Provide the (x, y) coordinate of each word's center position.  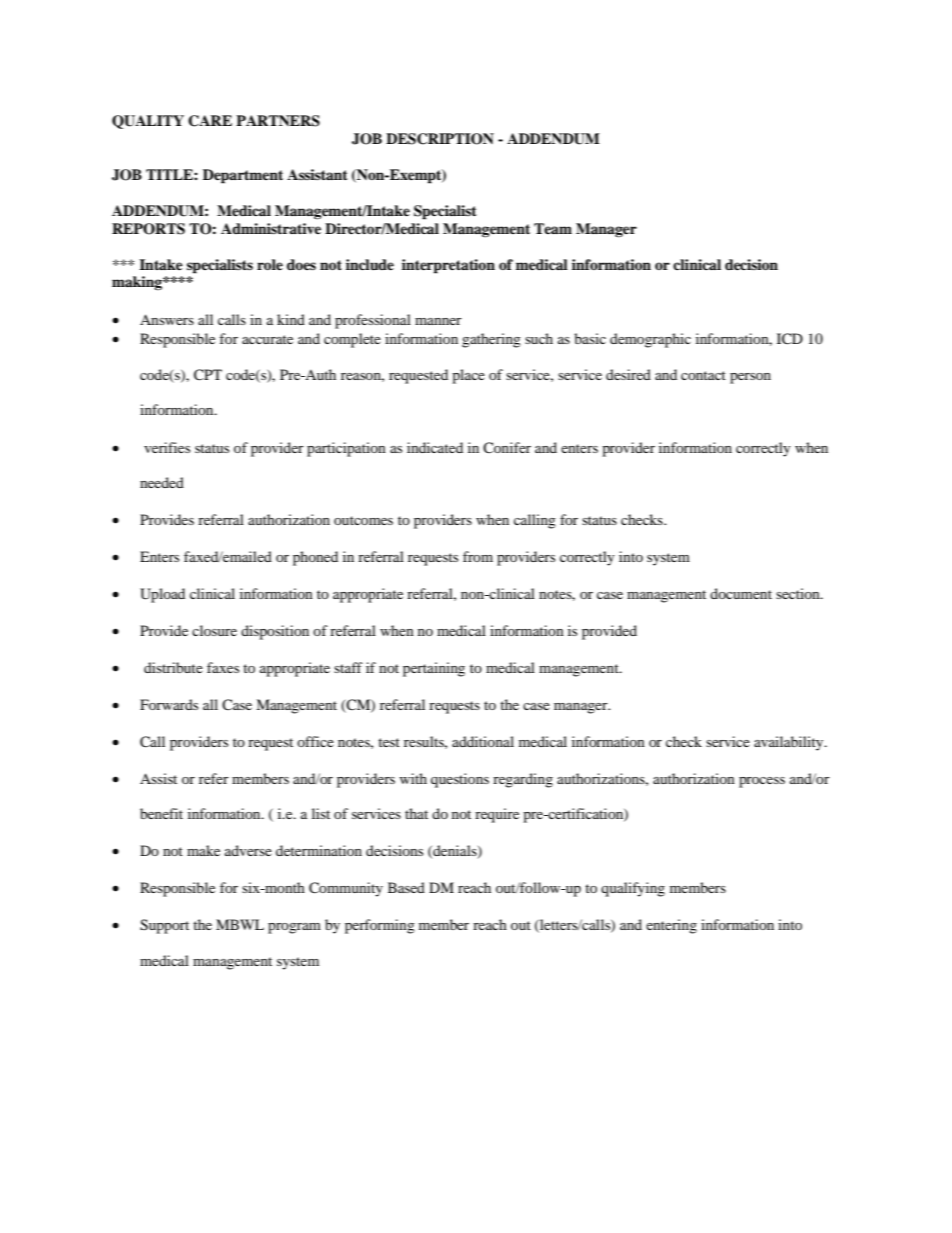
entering (671, 926)
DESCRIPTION (440, 139)
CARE (210, 121)
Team (553, 228)
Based (406, 887)
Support (164, 926)
